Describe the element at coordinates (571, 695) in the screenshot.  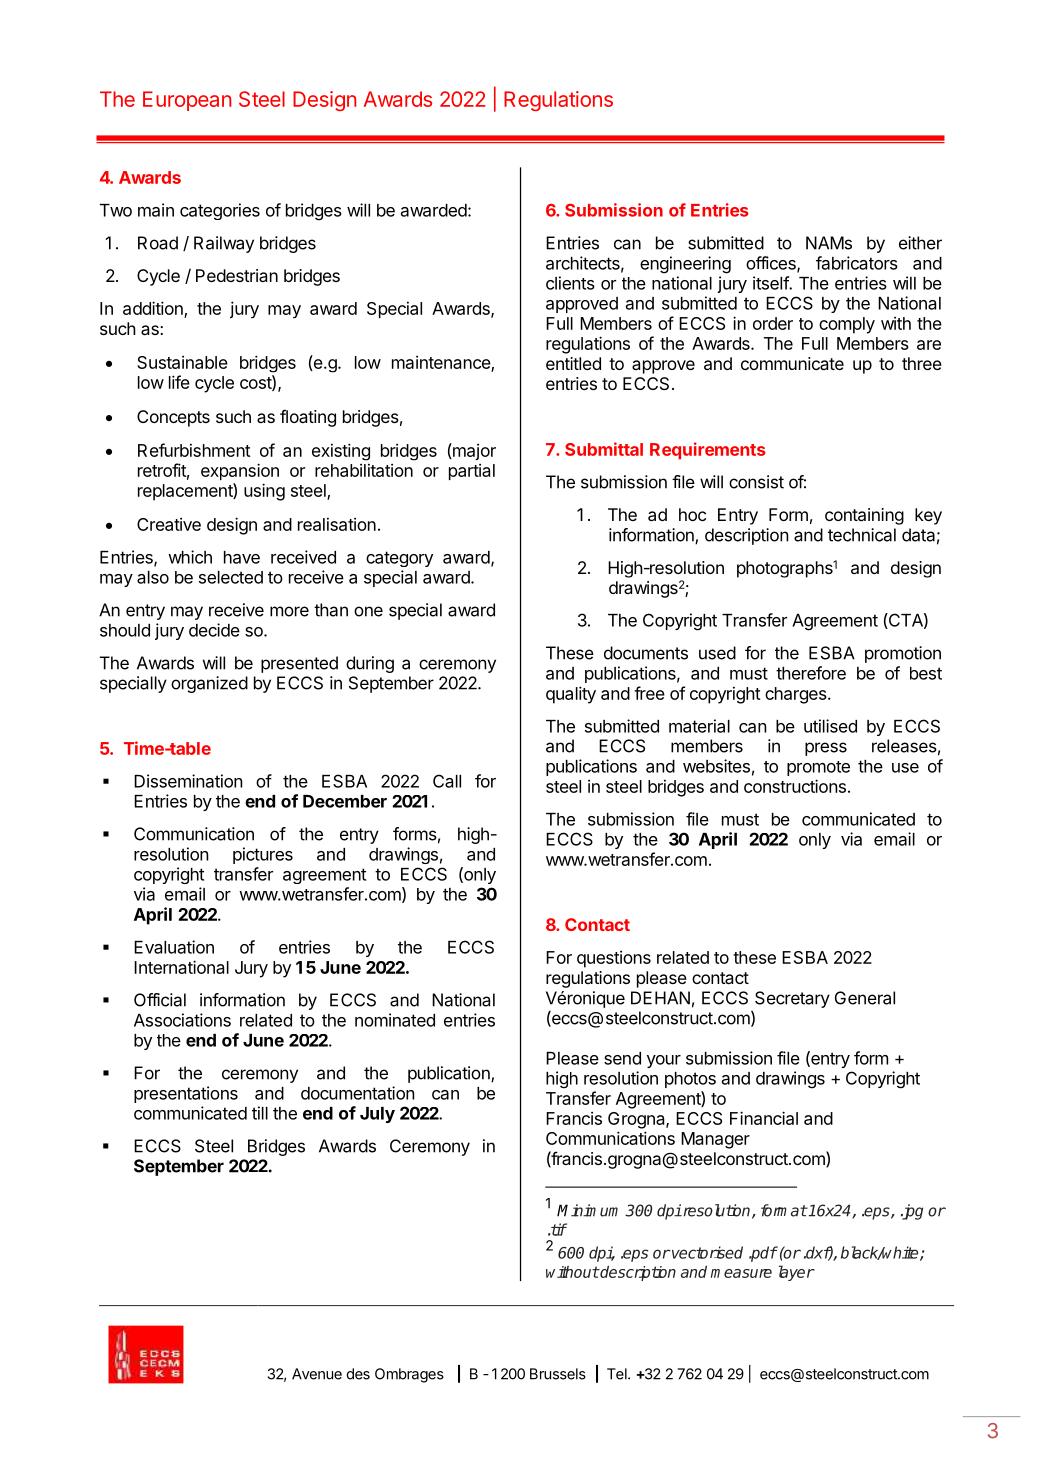
I see `quality` at that location.
